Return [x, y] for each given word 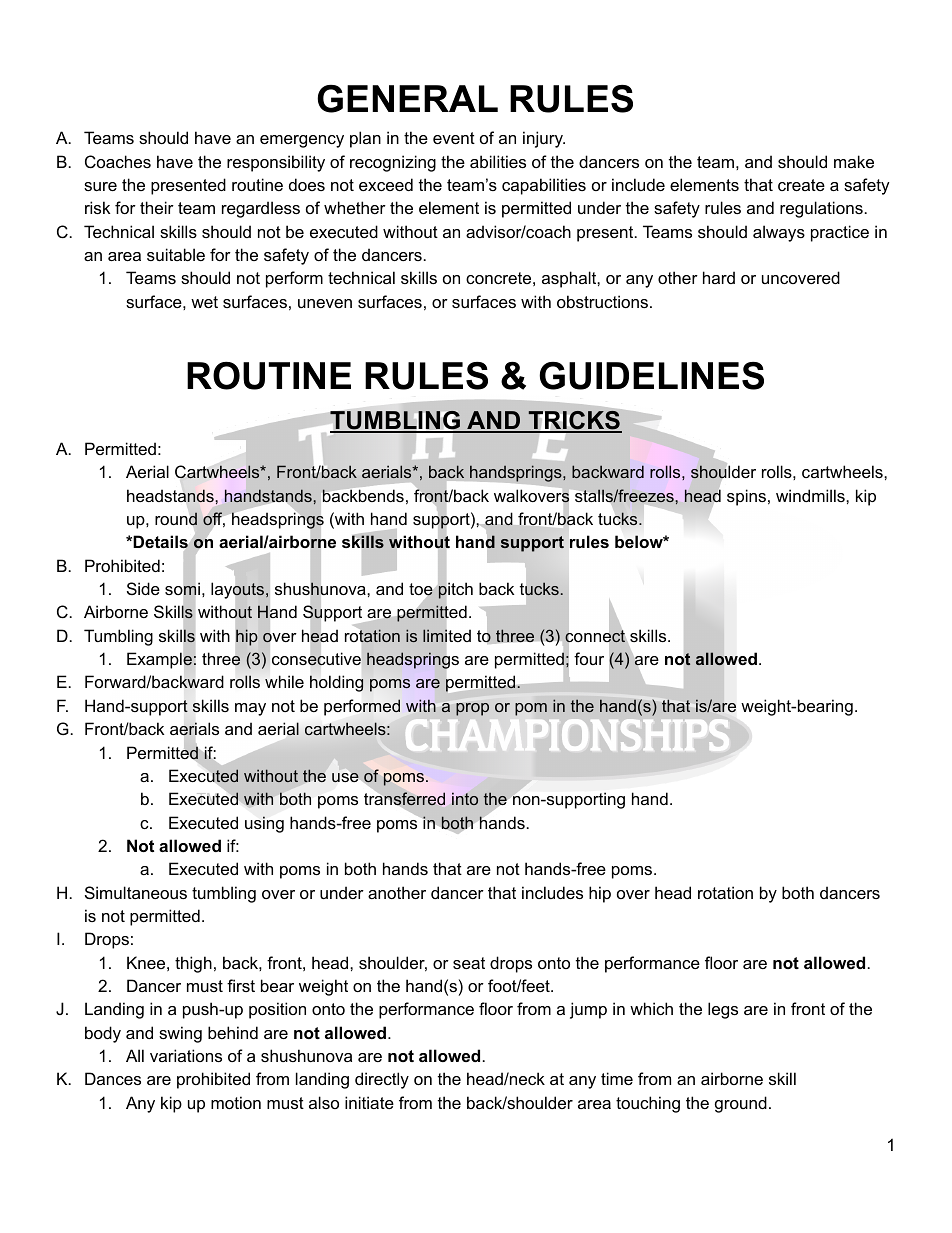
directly [382, 1080]
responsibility [276, 163]
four [589, 658]
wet [204, 302]
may [250, 709]
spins [746, 497]
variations [186, 1055]
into [465, 799]
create [801, 185]
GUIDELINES [651, 376]
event [454, 138]
